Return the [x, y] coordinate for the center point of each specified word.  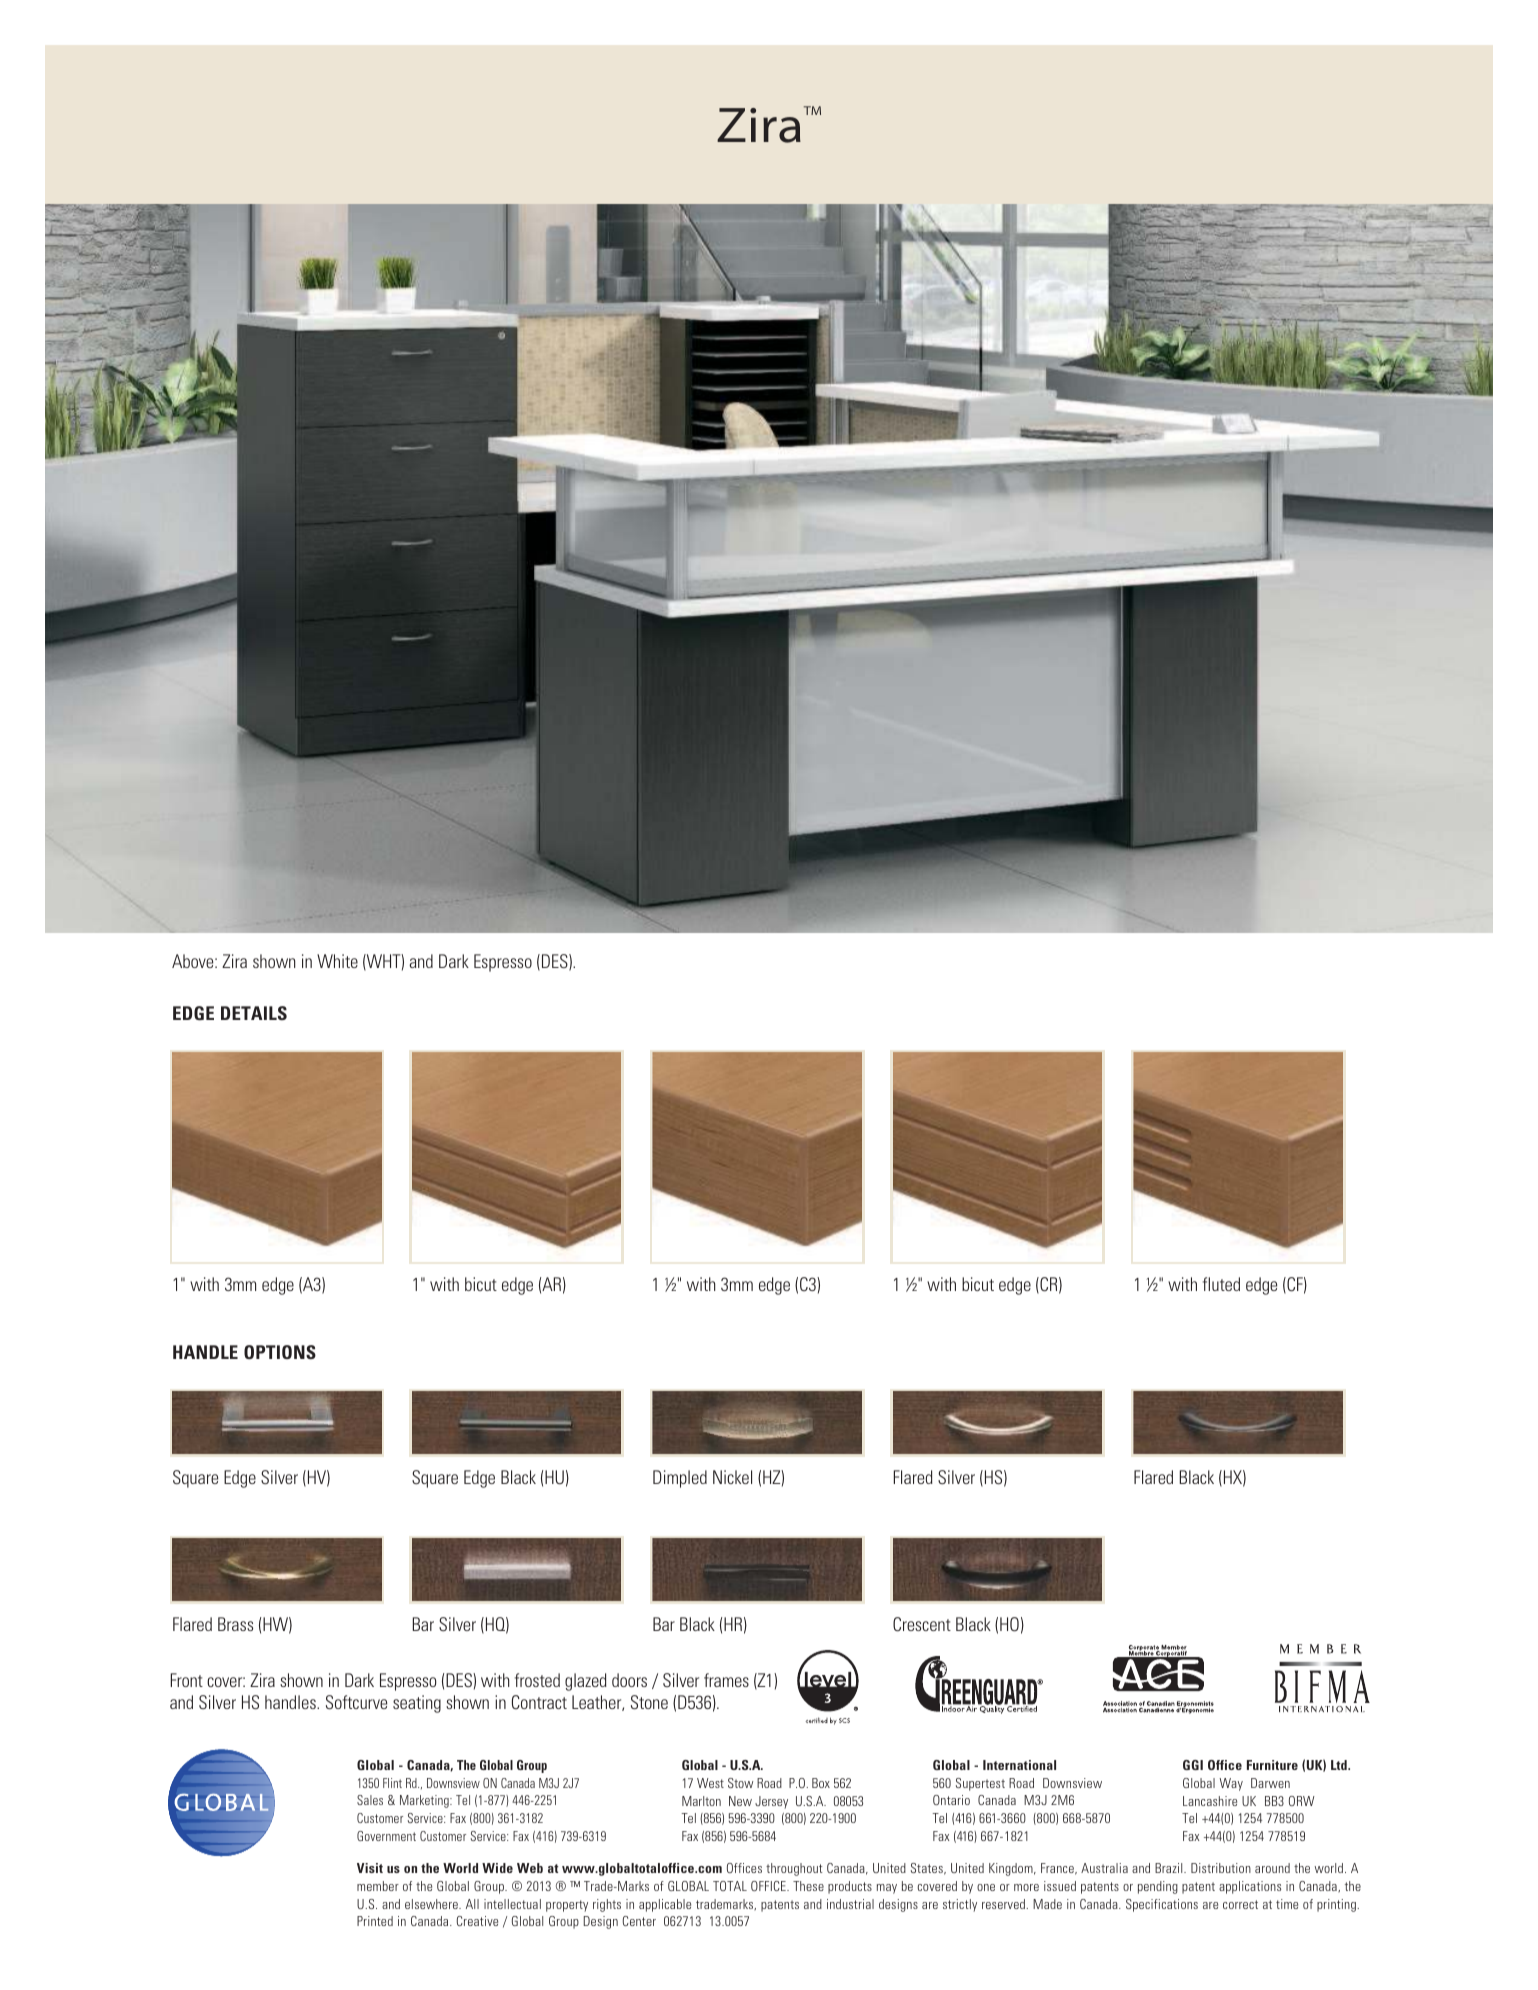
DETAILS [254, 1013]
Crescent [922, 1624]
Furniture [1272, 1765]
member [378, 1886]
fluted [1221, 1284]
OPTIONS [280, 1352]
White [337, 961]
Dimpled [680, 1479]
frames [726, 1680]
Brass [235, 1624]
